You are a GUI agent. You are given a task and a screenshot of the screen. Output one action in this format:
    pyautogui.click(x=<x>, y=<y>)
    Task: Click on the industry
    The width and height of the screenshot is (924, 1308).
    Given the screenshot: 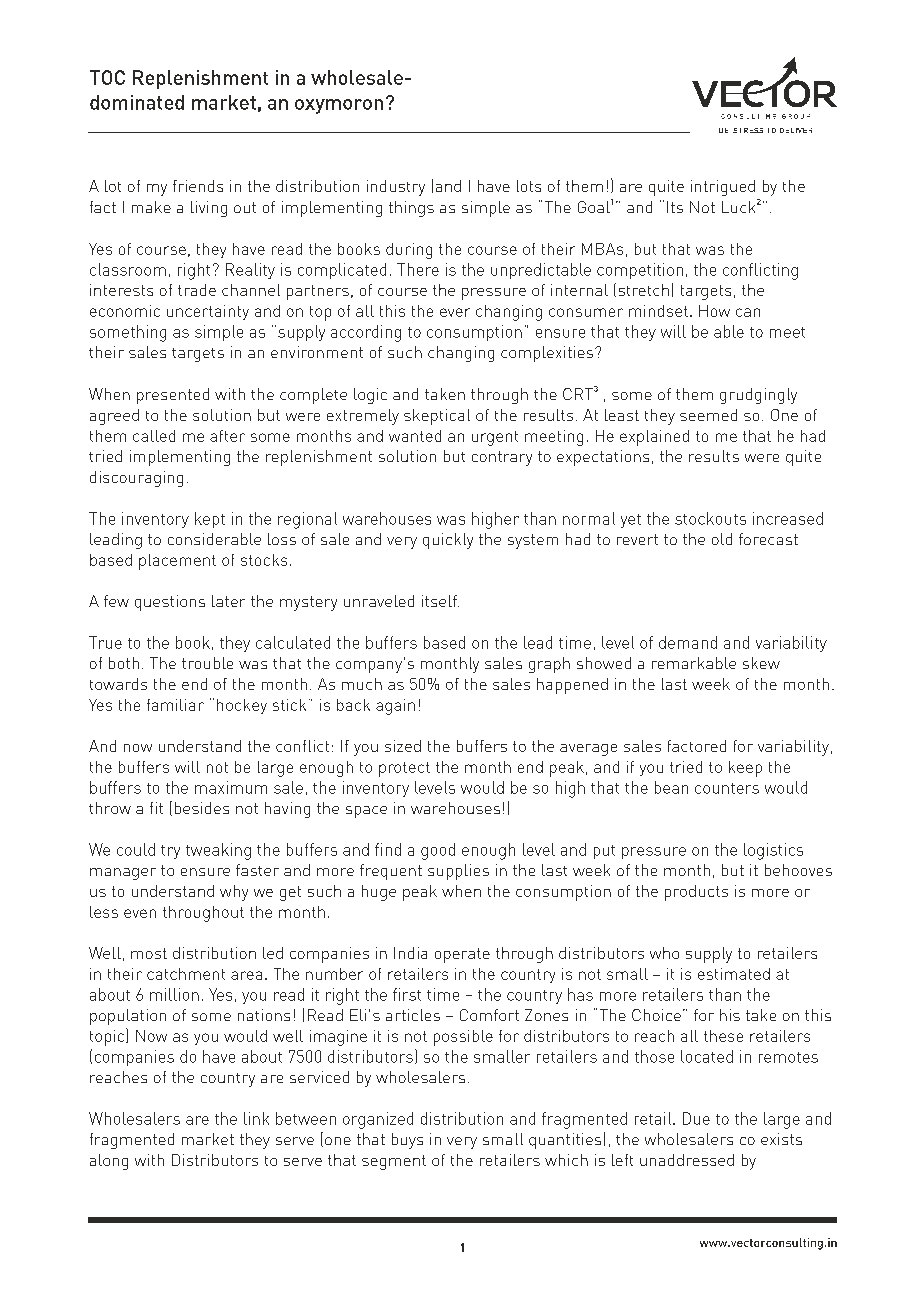 What is the action you would take?
    pyautogui.click(x=396, y=188)
